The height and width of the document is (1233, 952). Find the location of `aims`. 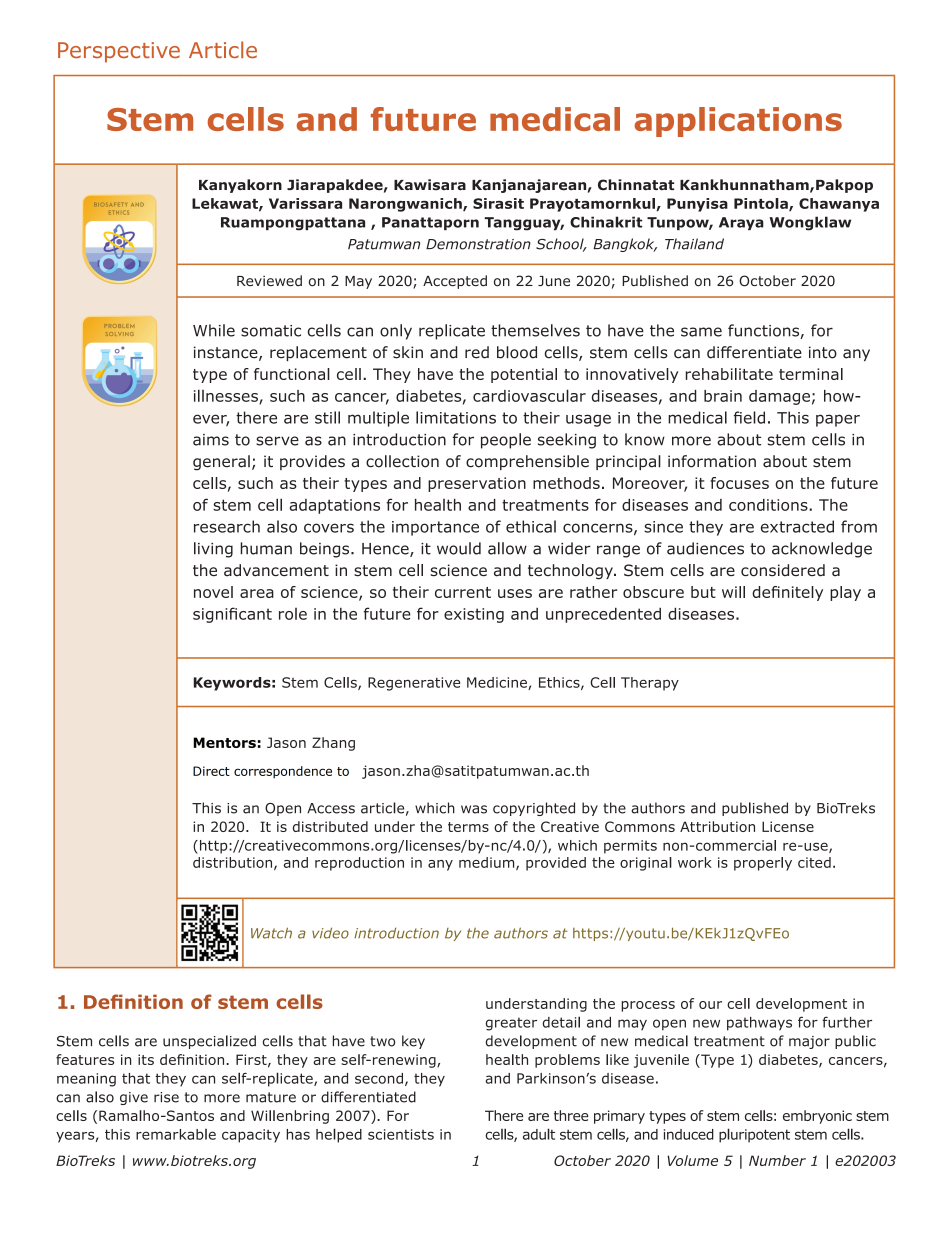

aims is located at coordinates (211, 440).
